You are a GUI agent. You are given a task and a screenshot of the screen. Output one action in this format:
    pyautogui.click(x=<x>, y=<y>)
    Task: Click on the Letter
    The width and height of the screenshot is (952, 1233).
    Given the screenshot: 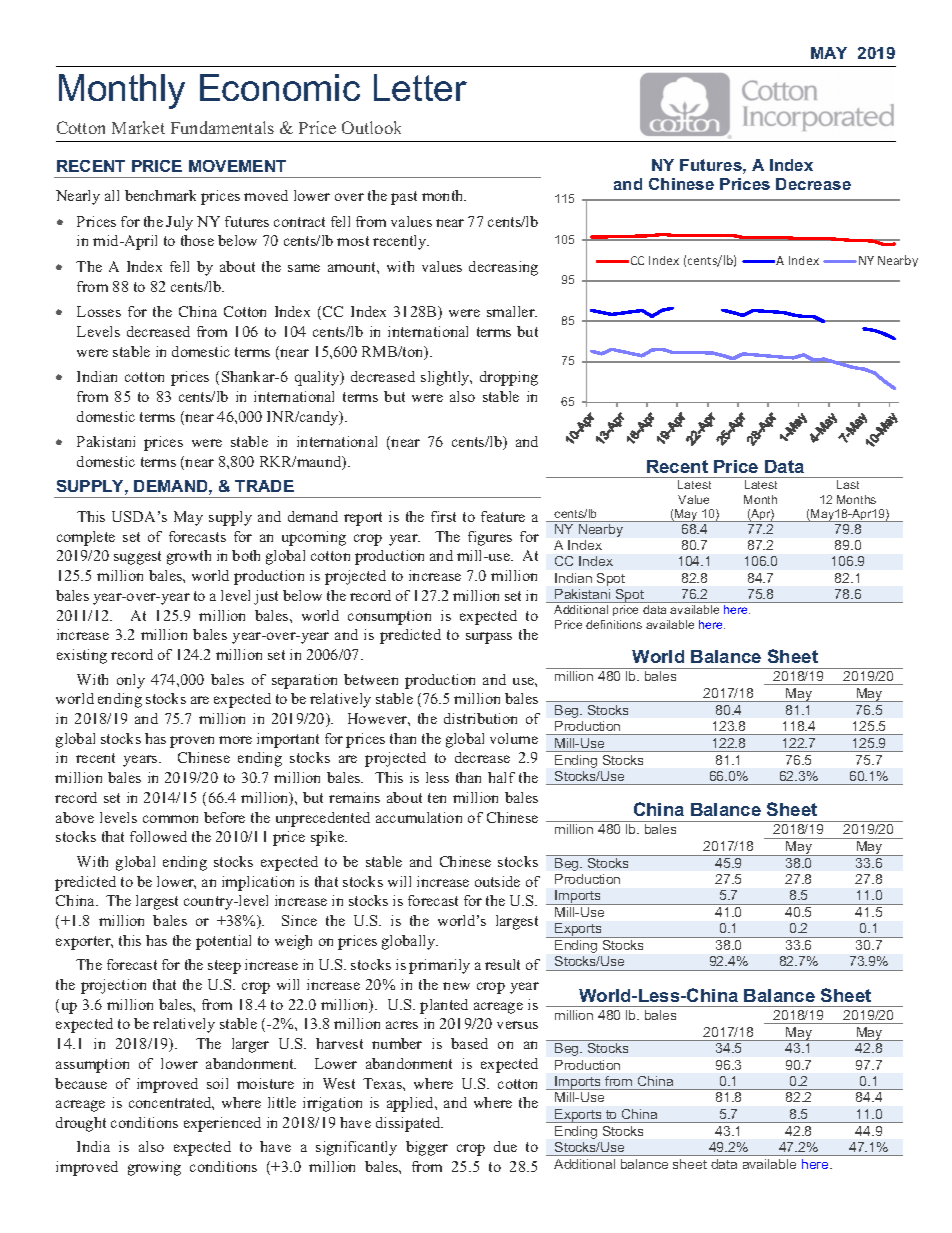 What is the action you would take?
    pyautogui.click(x=420, y=87)
